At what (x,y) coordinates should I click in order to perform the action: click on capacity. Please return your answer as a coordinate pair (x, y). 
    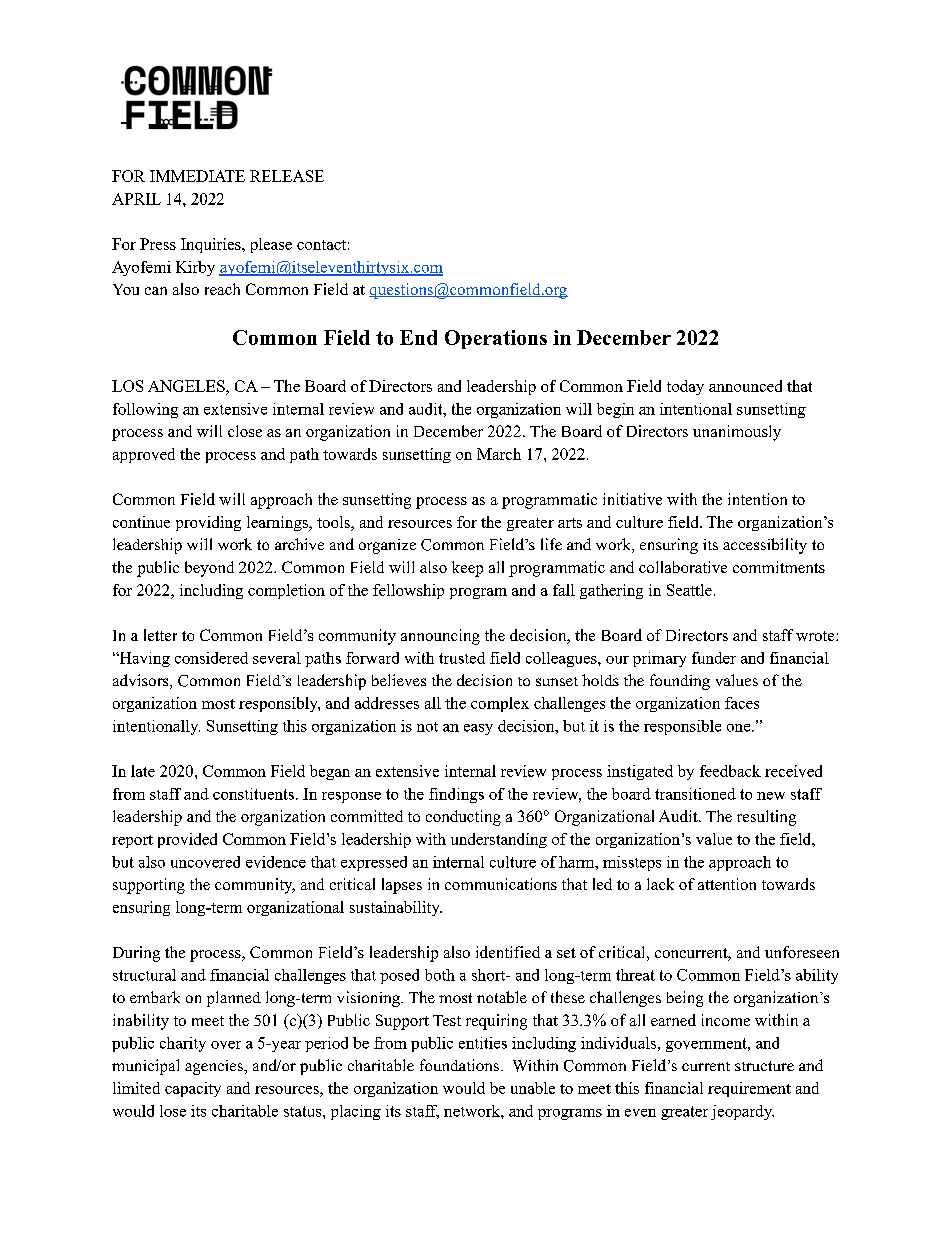
    Looking at the image, I should click on (193, 1089).
